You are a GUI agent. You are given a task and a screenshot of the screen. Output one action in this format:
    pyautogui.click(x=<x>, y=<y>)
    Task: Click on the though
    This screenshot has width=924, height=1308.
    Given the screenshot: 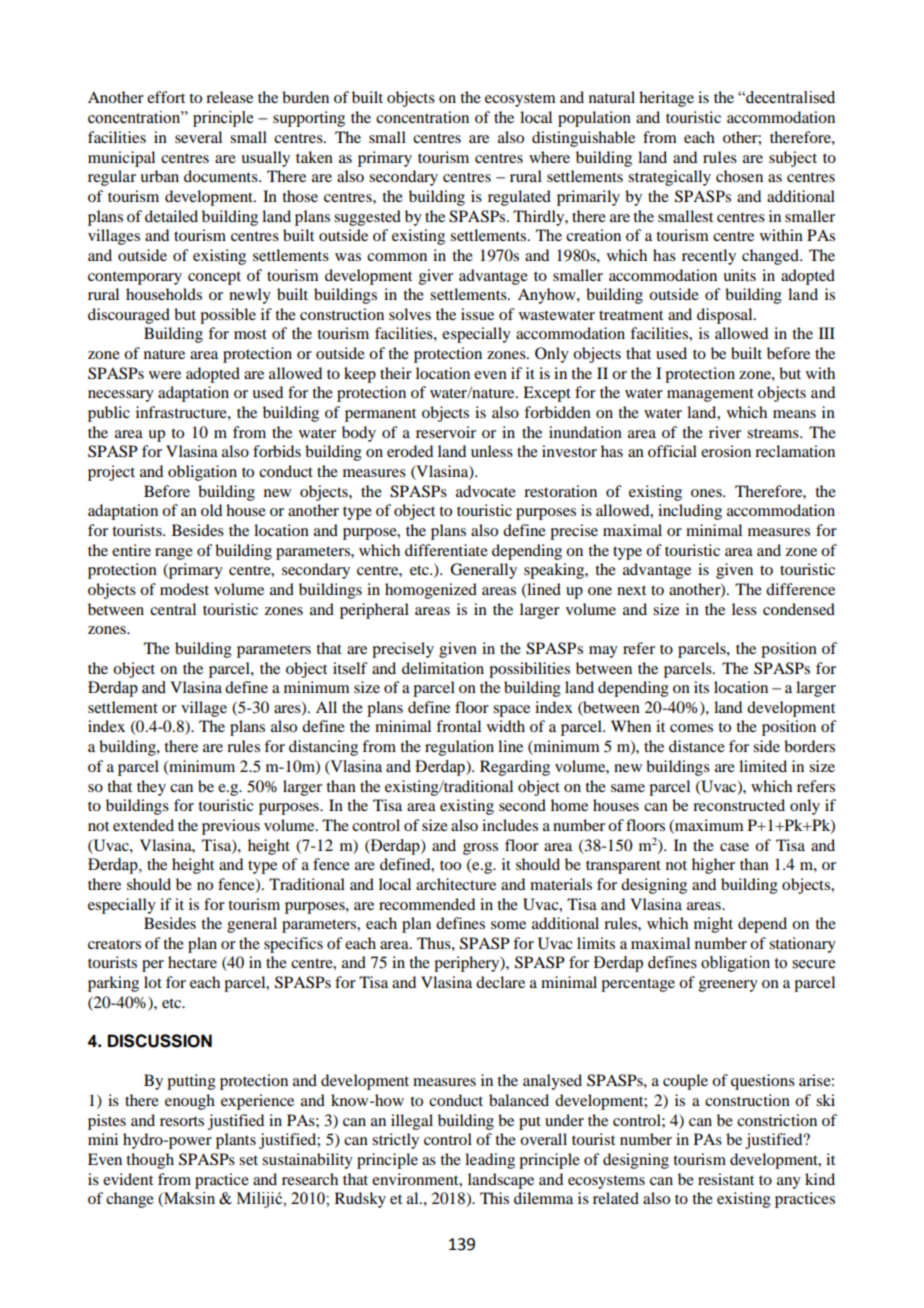 What is the action you would take?
    pyautogui.click(x=150, y=1161)
